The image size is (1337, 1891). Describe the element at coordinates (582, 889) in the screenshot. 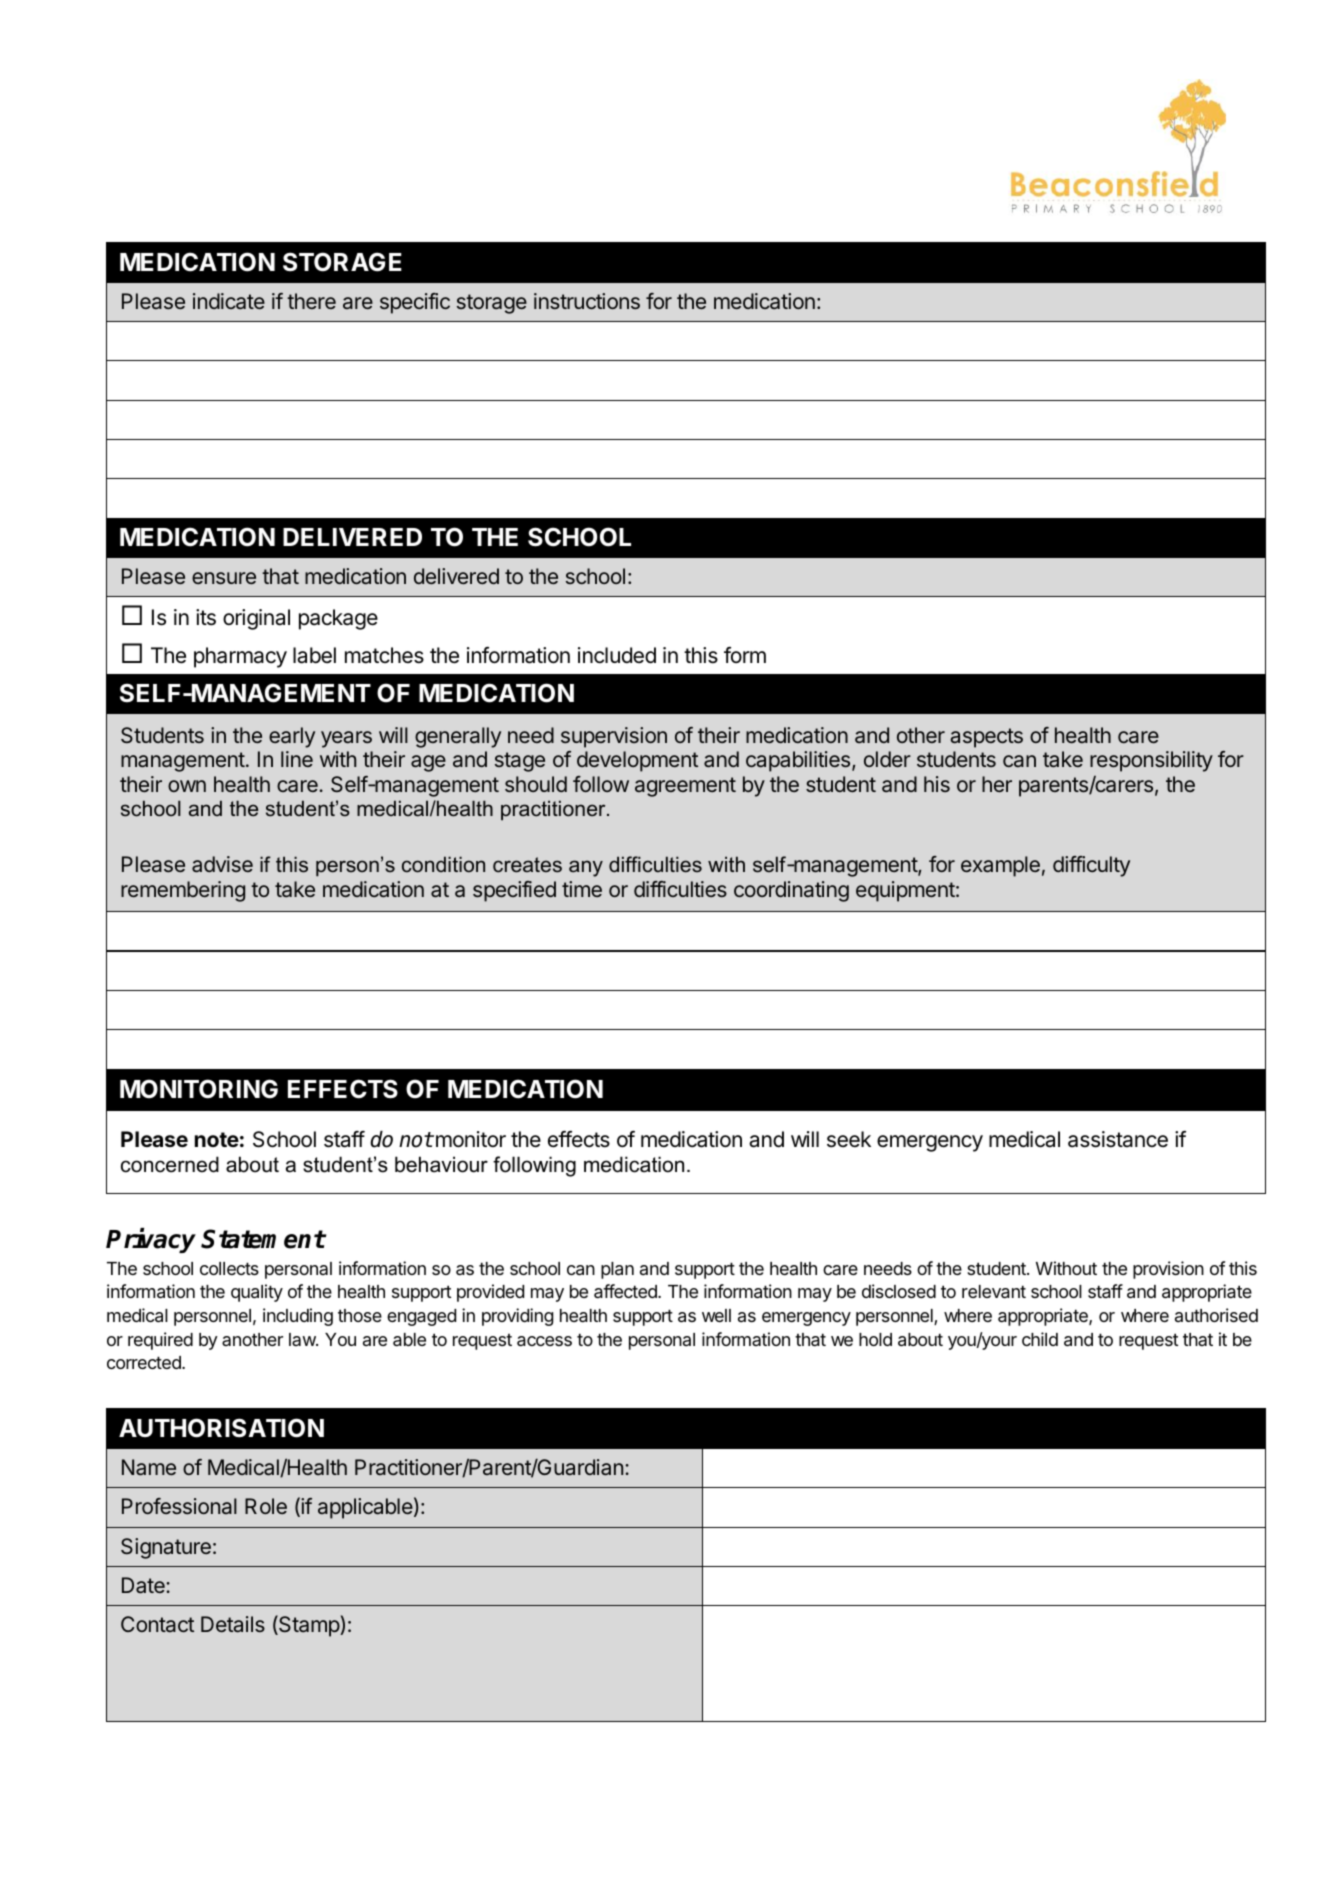

I see `time` at that location.
